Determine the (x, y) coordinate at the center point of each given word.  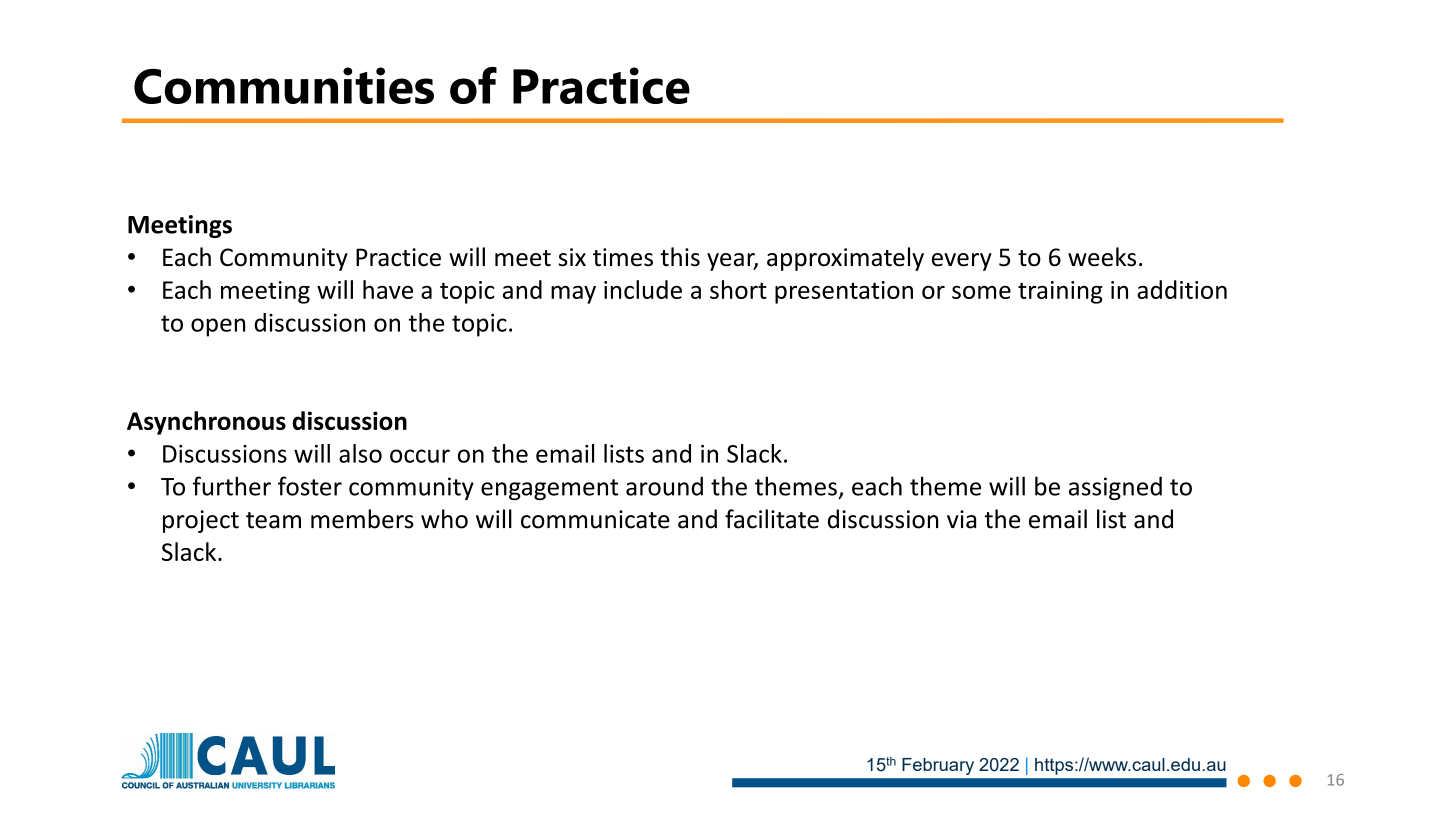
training (1060, 292)
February (938, 766)
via (961, 519)
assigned (1115, 488)
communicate (595, 519)
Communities (284, 85)
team (273, 520)
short (738, 289)
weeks (1102, 257)
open (218, 327)
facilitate (772, 519)
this (680, 257)
